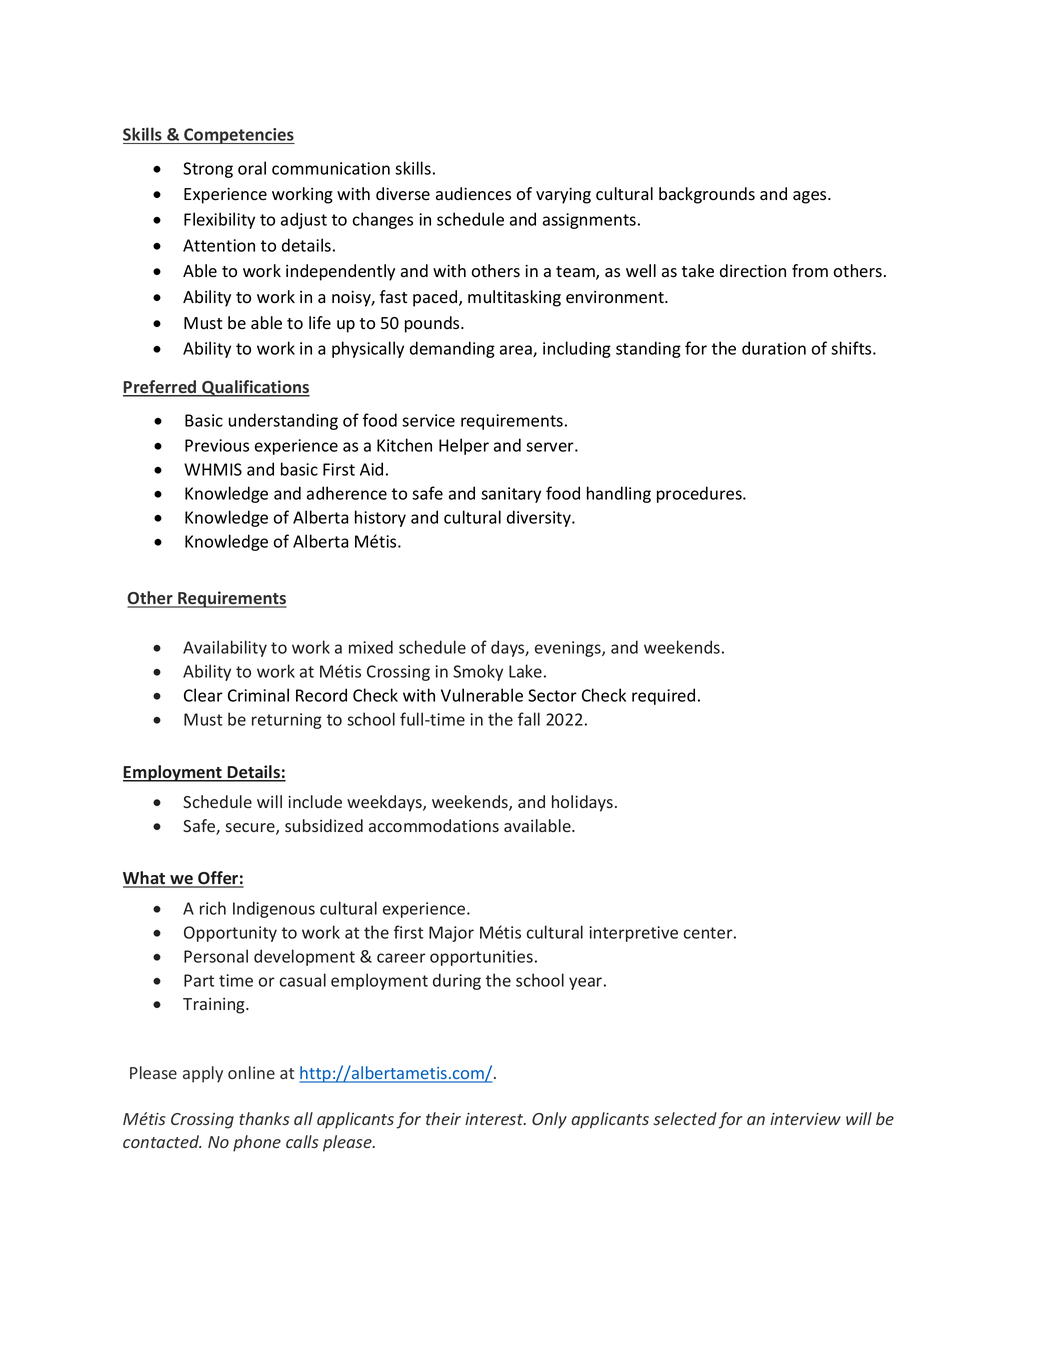 The image size is (1045, 1352). Describe the element at coordinates (473, 194) in the document. I see `audiences` at that location.
